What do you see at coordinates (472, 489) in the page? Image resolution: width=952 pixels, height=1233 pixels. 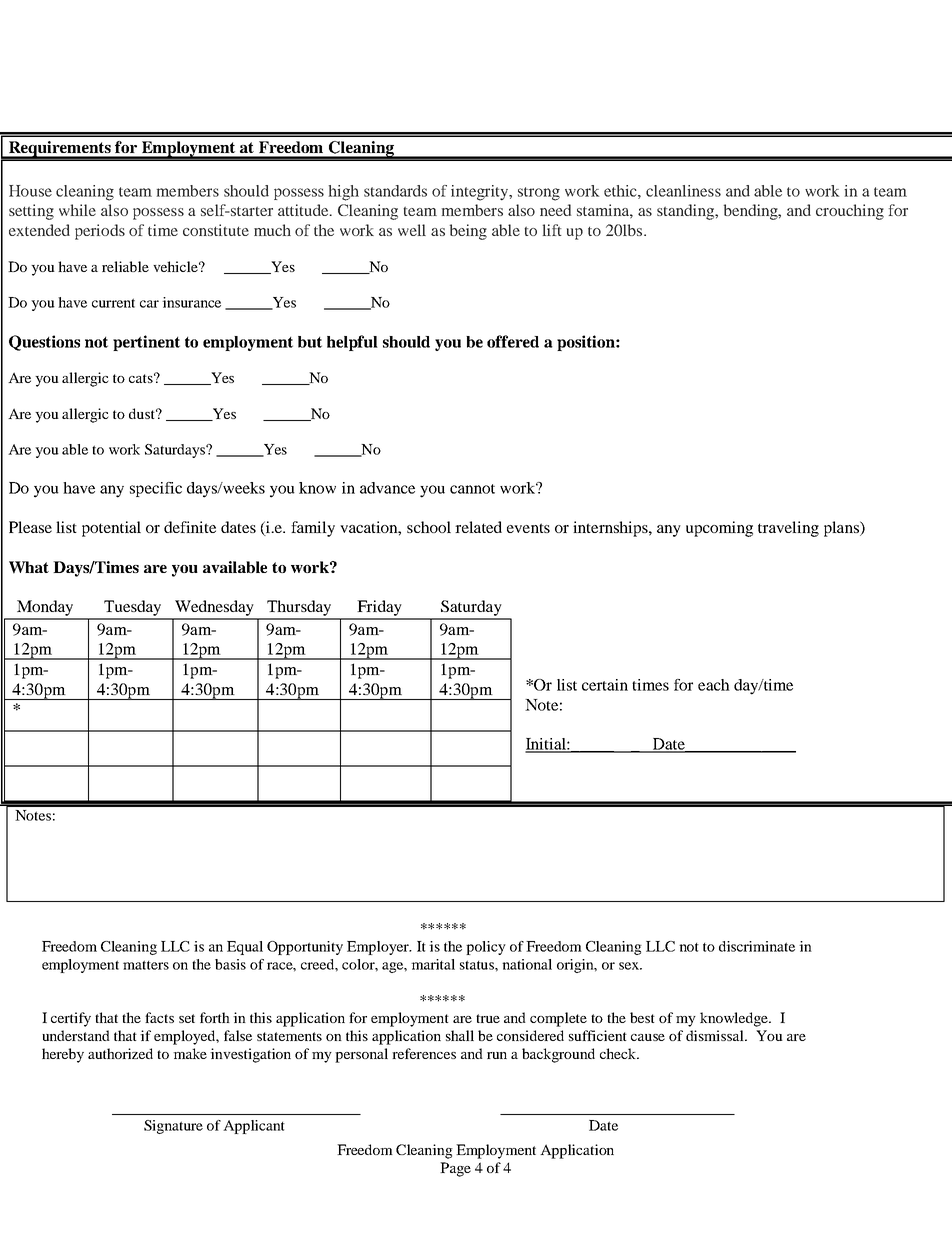 I see `cannot` at bounding box center [472, 489].
